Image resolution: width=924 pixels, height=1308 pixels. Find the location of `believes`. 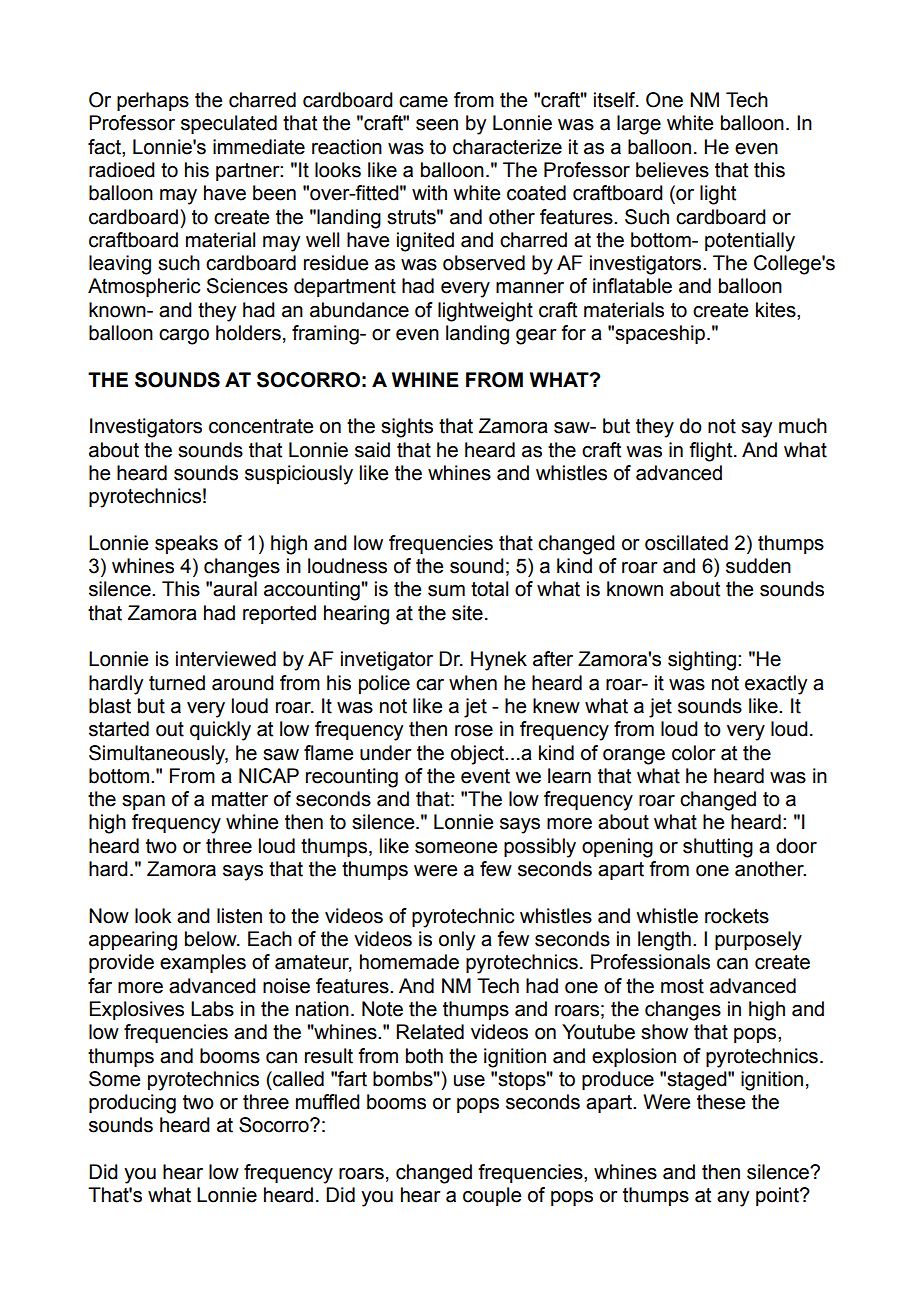

believes is located at coordinates (672, 170).
